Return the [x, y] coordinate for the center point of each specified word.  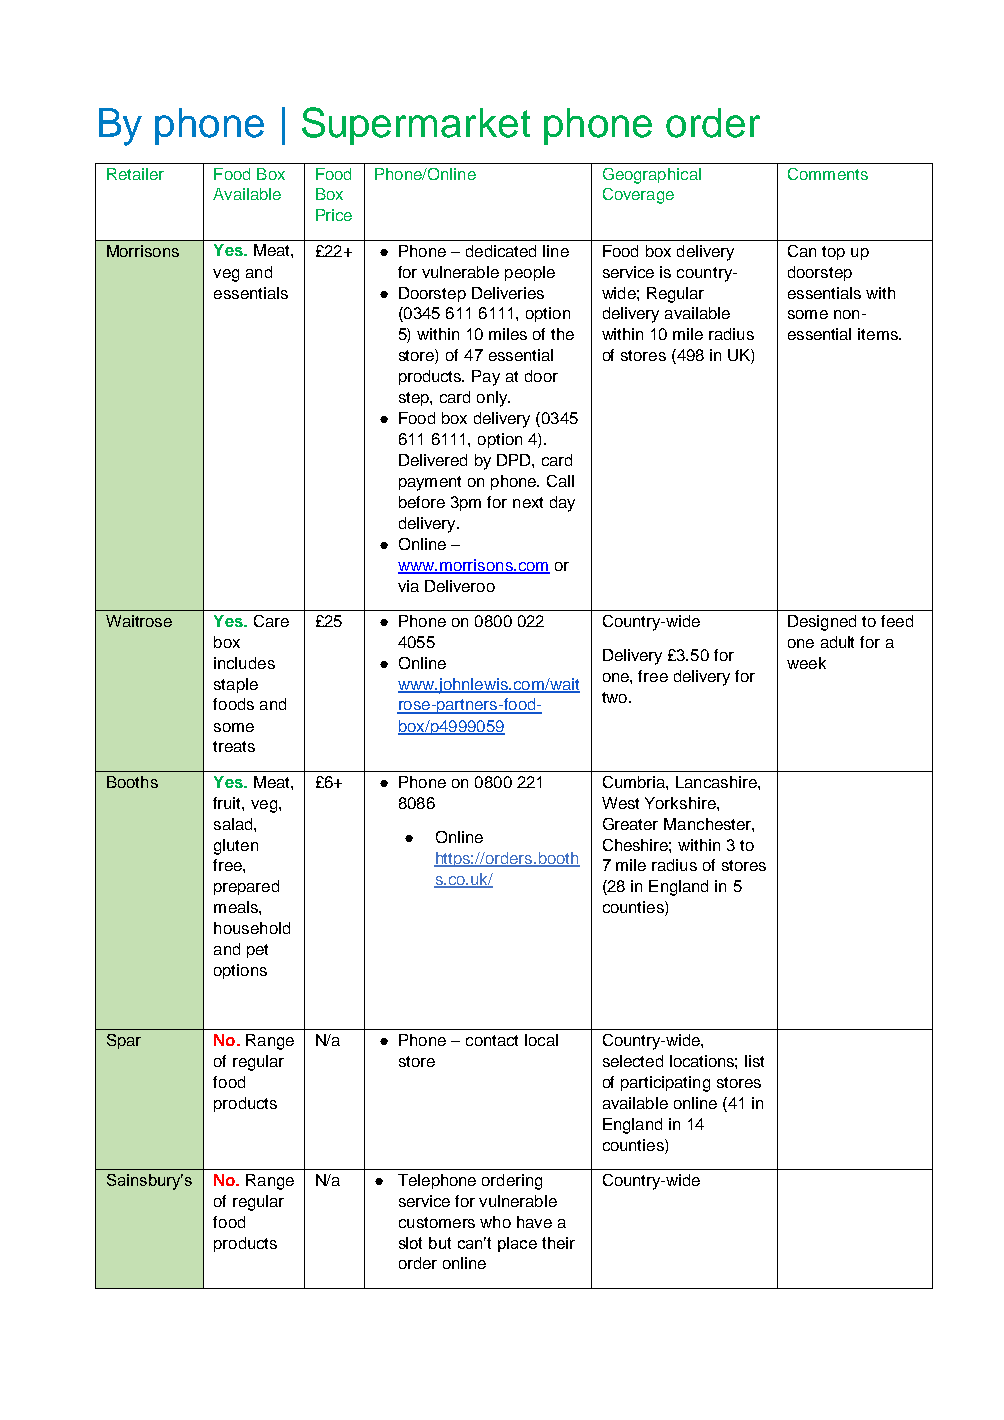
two [616, 697]
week [806, 663]
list [754, 1061]
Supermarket [416, 126]
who [495, 1222]
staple [236, 685]
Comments [828, 174]
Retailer [135, 174]
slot [410, 1243]
